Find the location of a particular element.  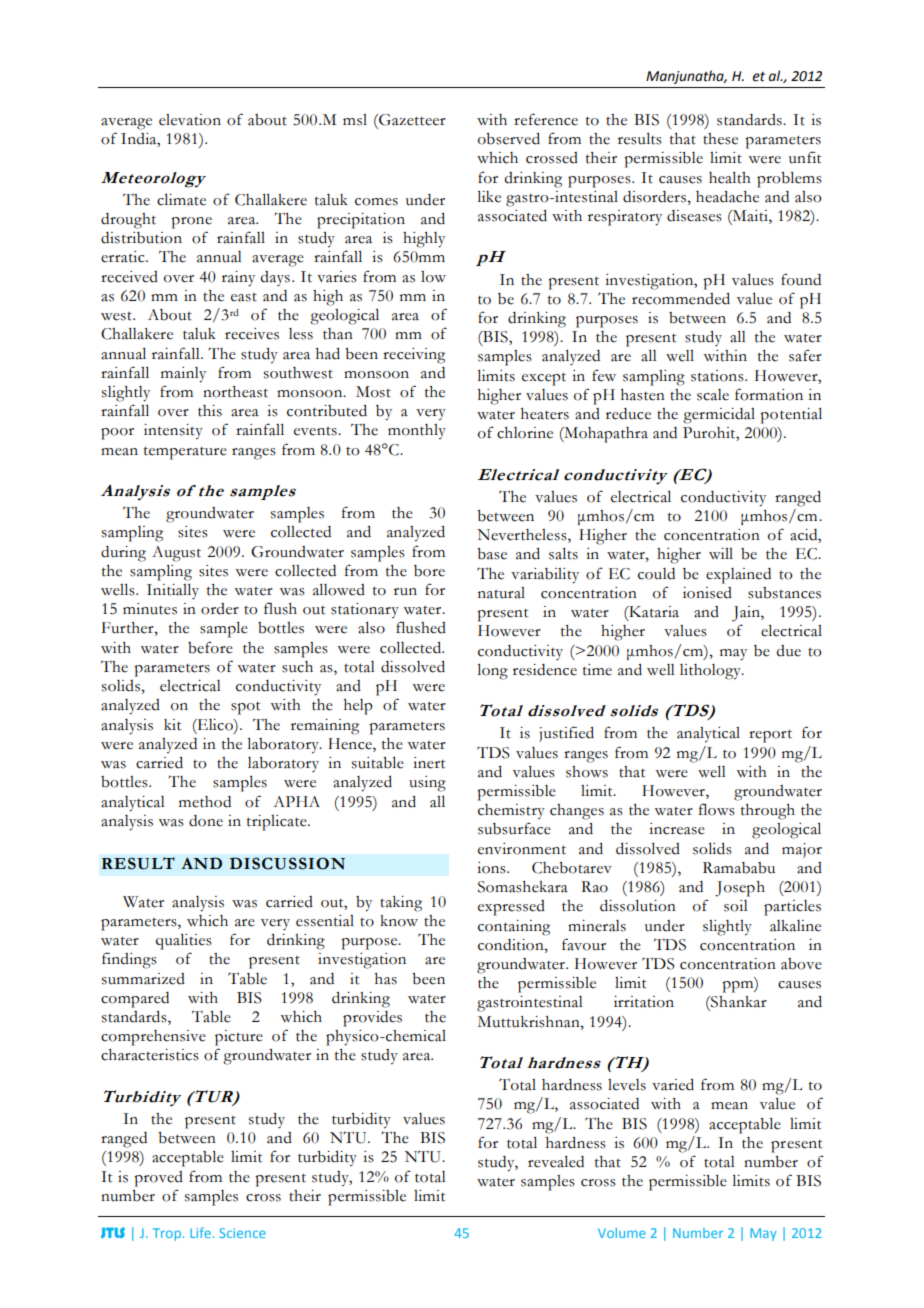

Shankar is located at coordinates (738, 1002).
